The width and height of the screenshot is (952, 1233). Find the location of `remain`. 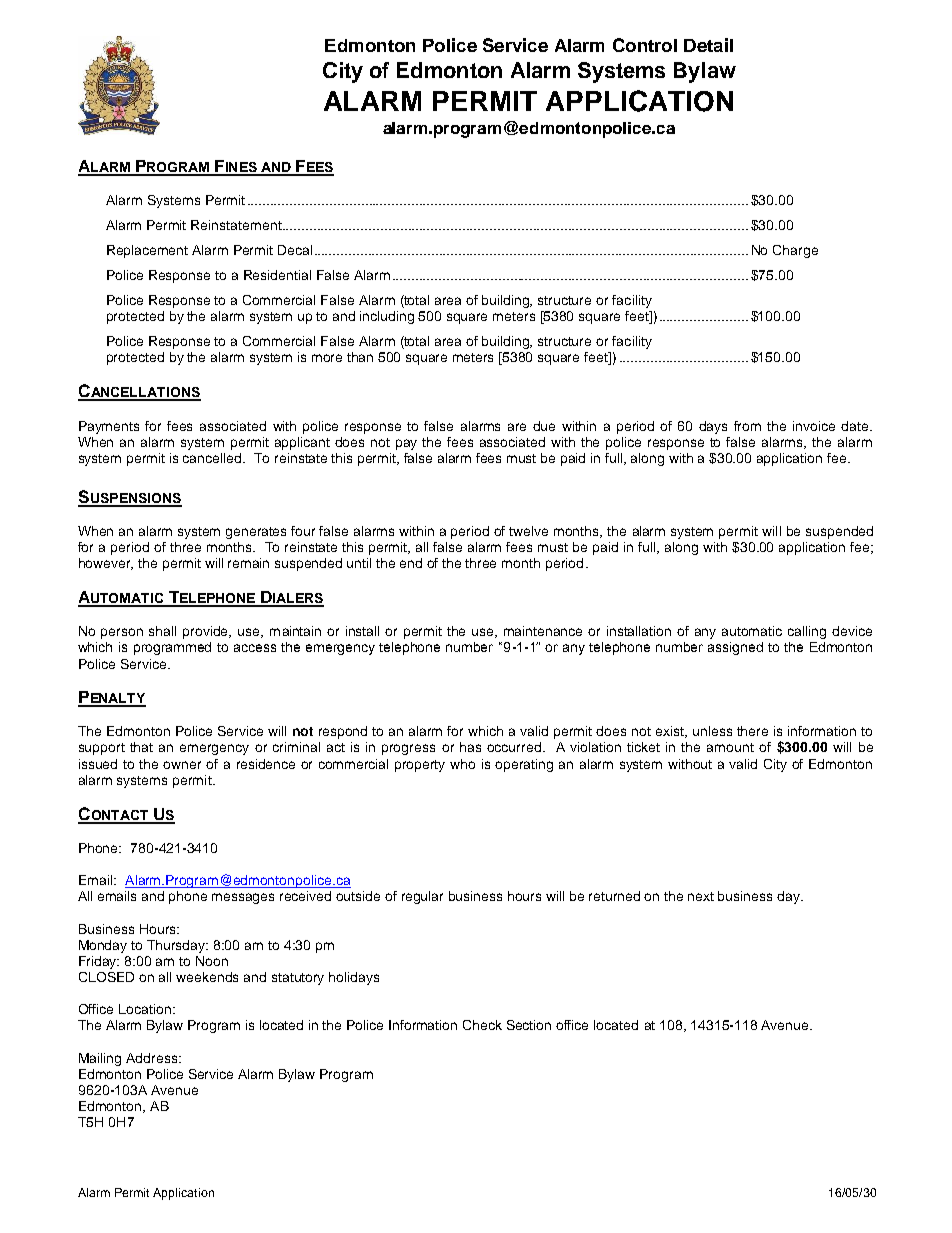

remain is located at coordinates (248, 563).
